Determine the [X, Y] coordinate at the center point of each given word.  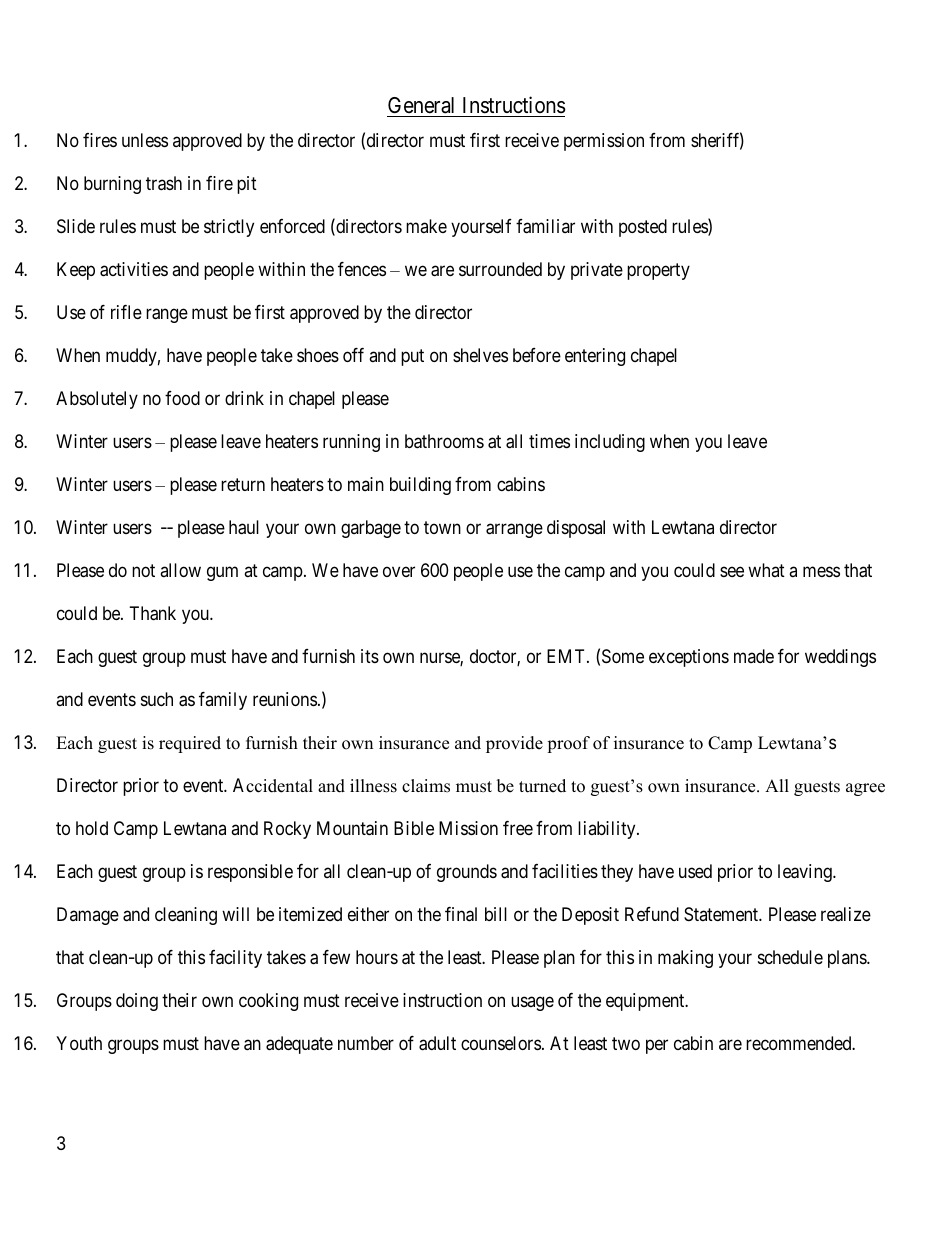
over [399, 572]
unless [145, 140]
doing [137, 1002]
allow [180, 570]
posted [643, 228]
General [421, 105]
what [766, 570]
